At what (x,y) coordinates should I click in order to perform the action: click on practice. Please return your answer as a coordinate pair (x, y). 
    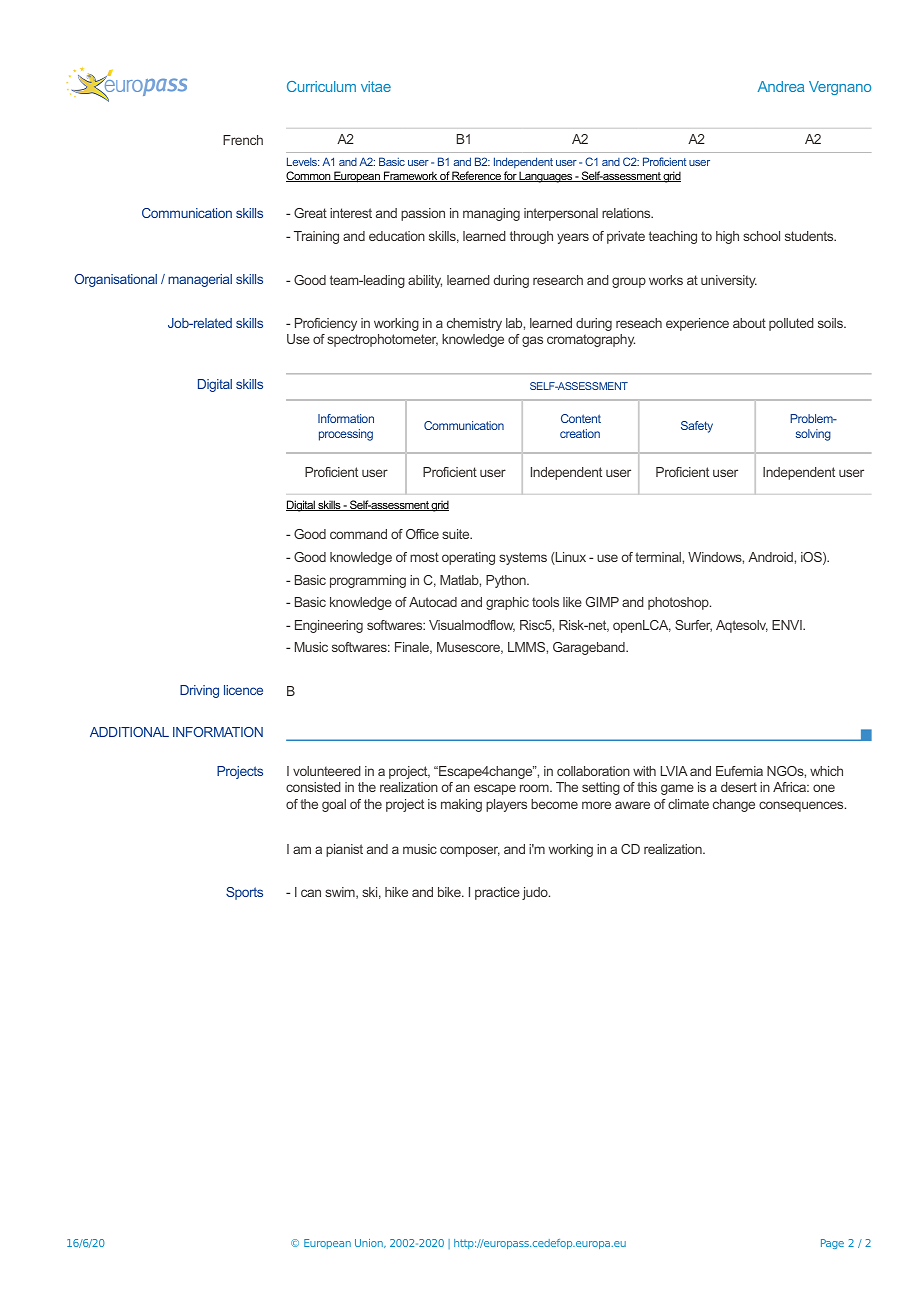
    Looking at the image, I should click on (497, 893).
